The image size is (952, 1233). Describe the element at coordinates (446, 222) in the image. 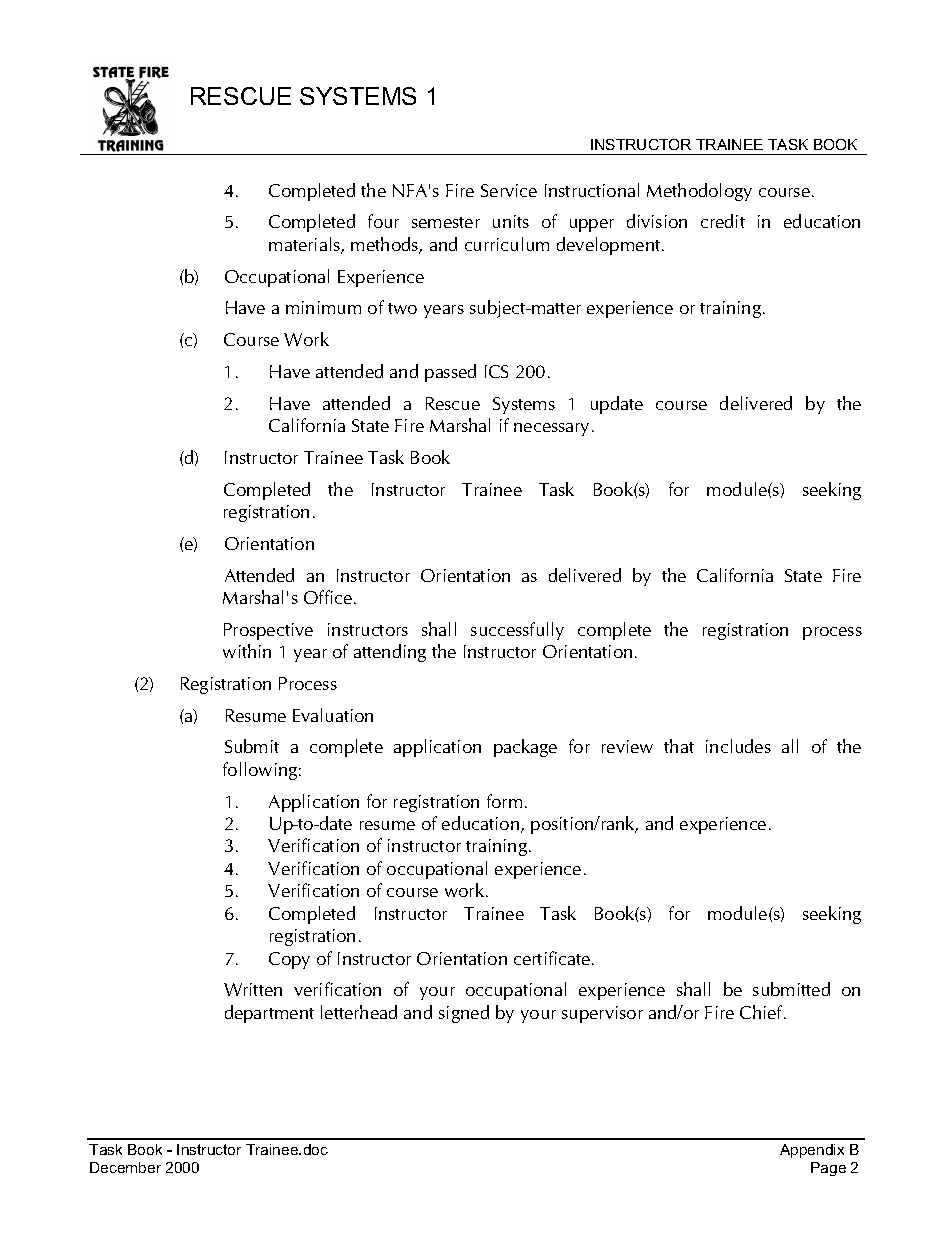

I see `semester` at that location.
